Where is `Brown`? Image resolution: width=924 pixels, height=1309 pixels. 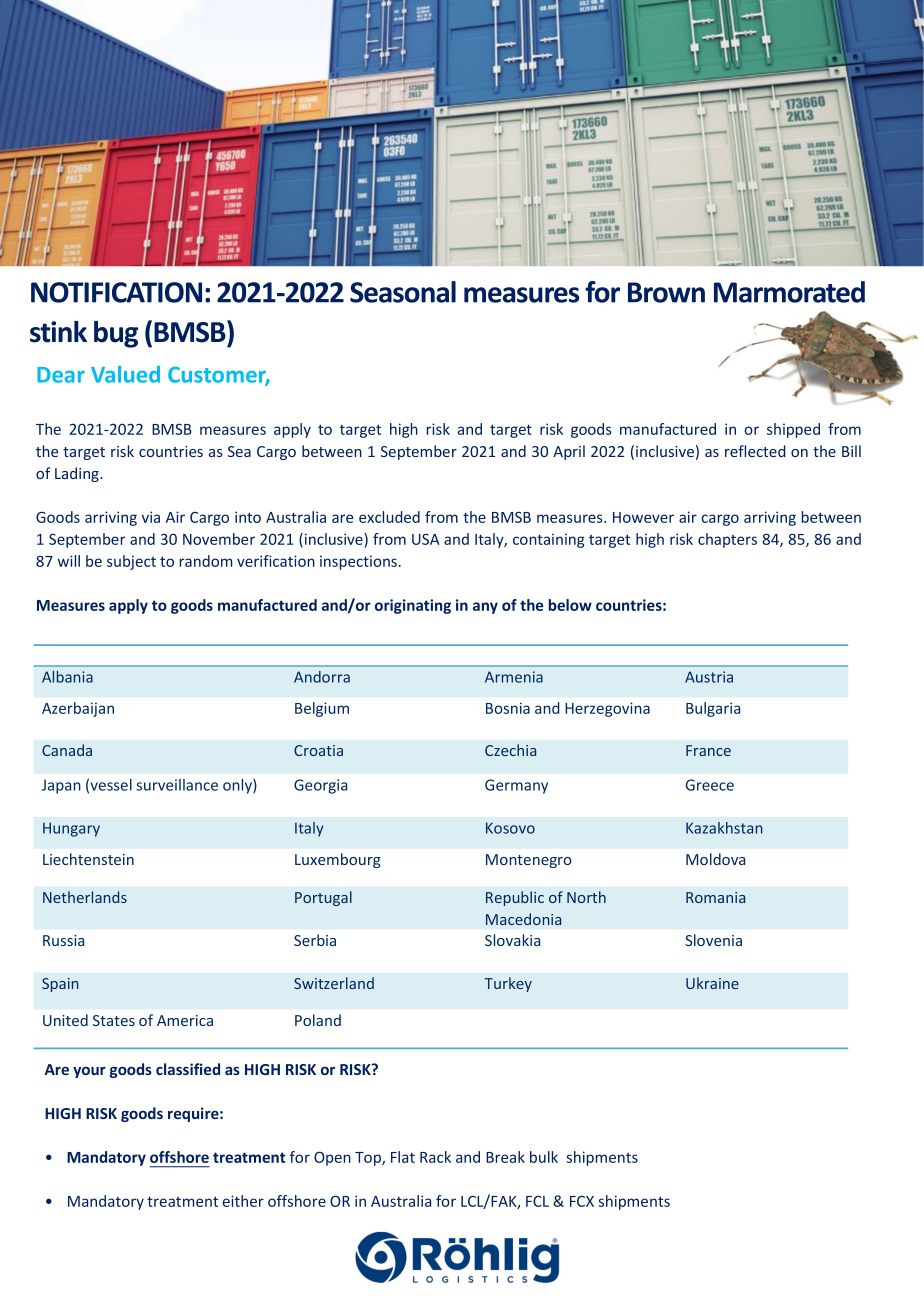
Brown is located at coordinates (666, 292).
